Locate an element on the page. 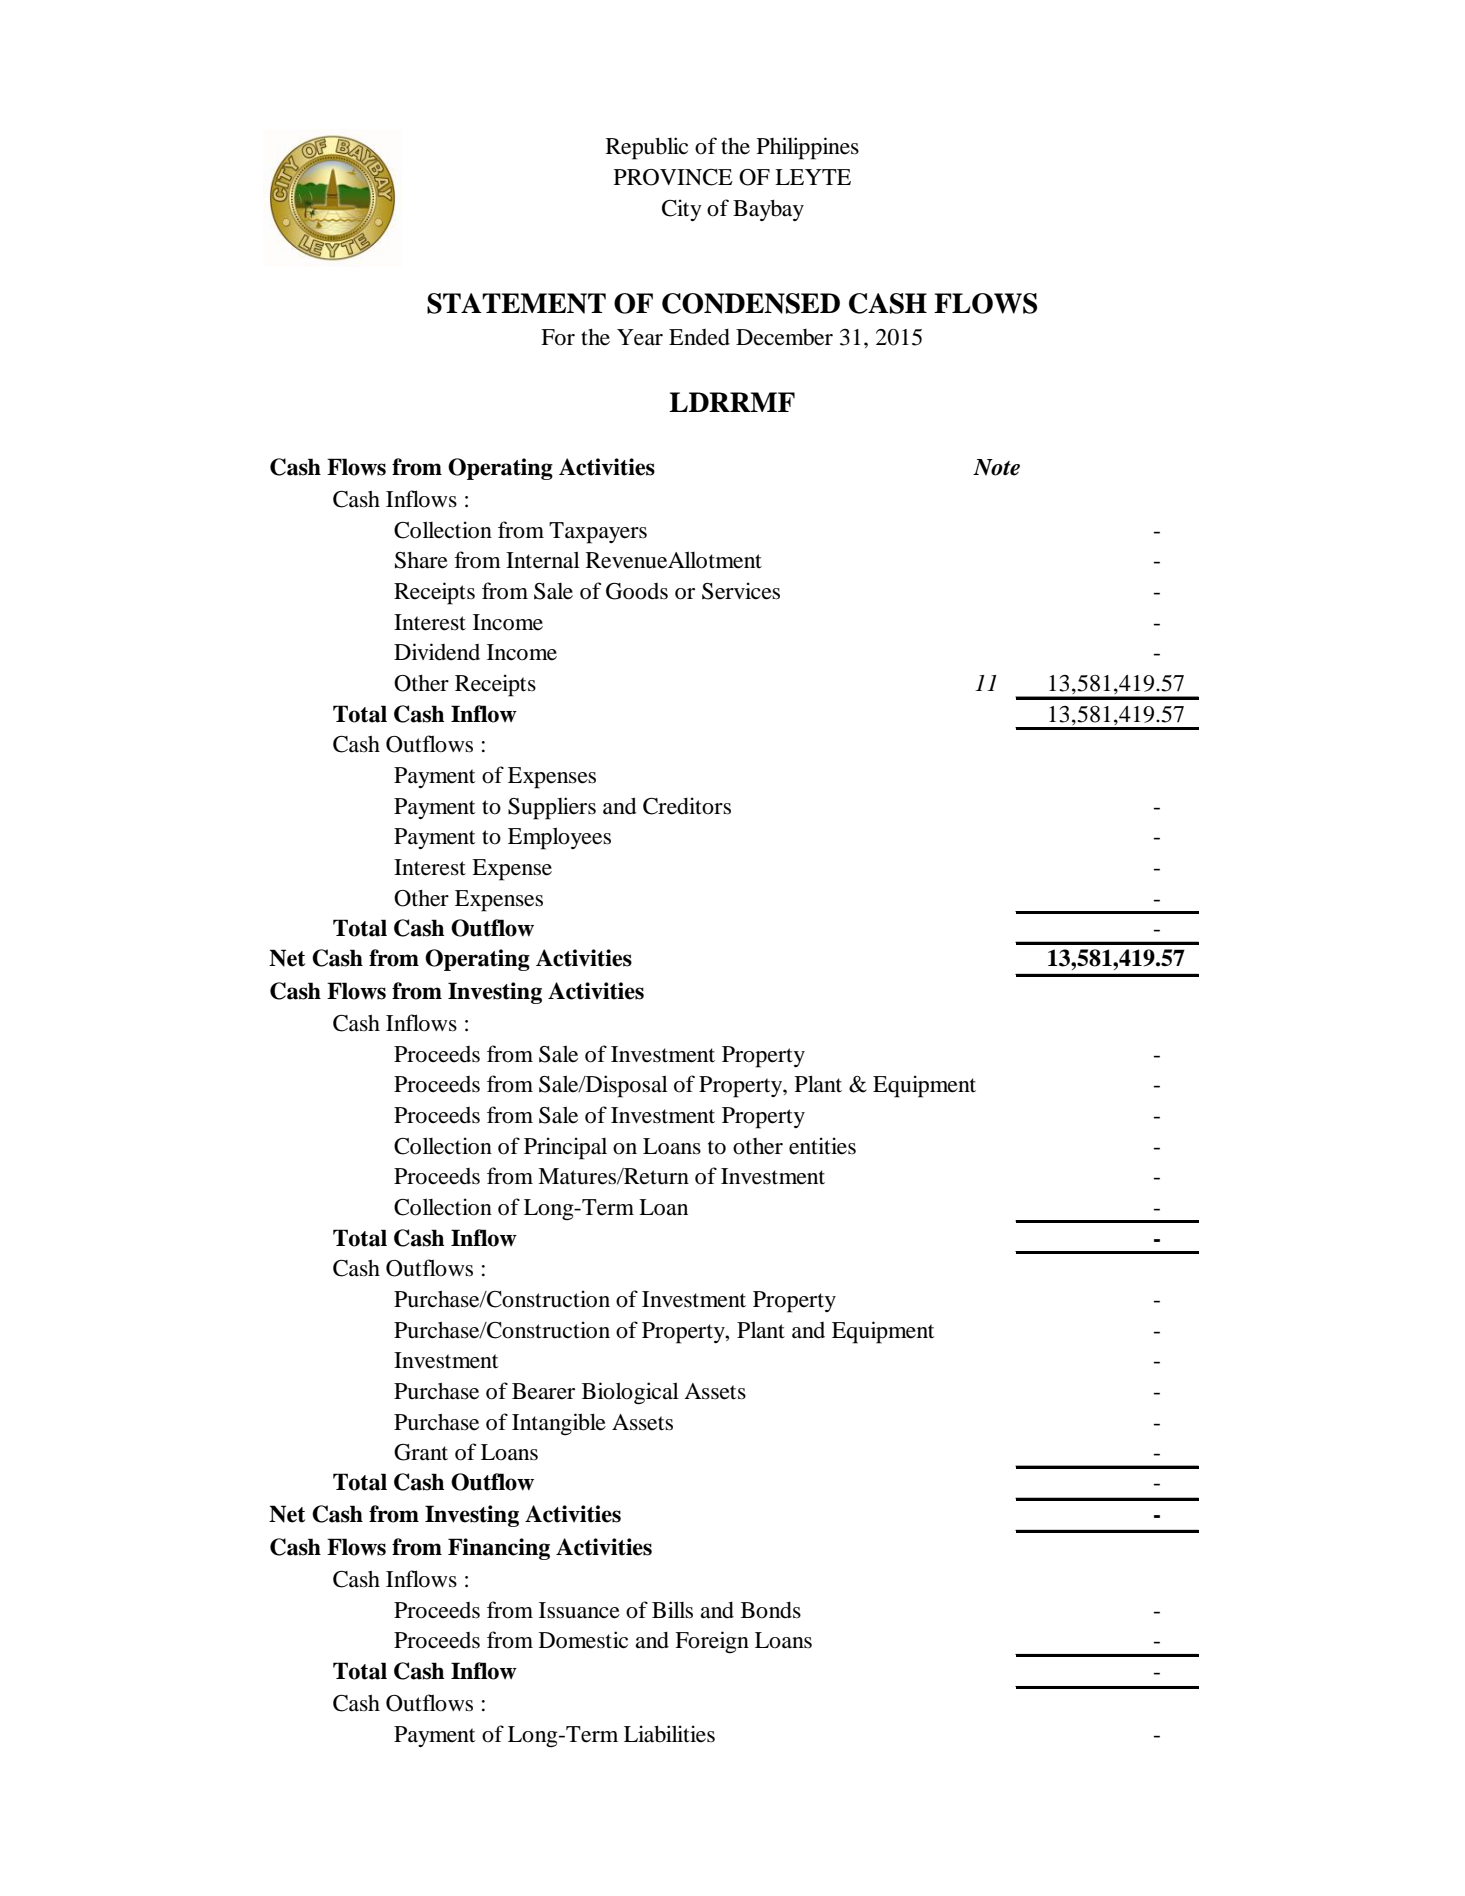 This image has height=1896, width=1465. Employees is located at coordinates (559, 838).
